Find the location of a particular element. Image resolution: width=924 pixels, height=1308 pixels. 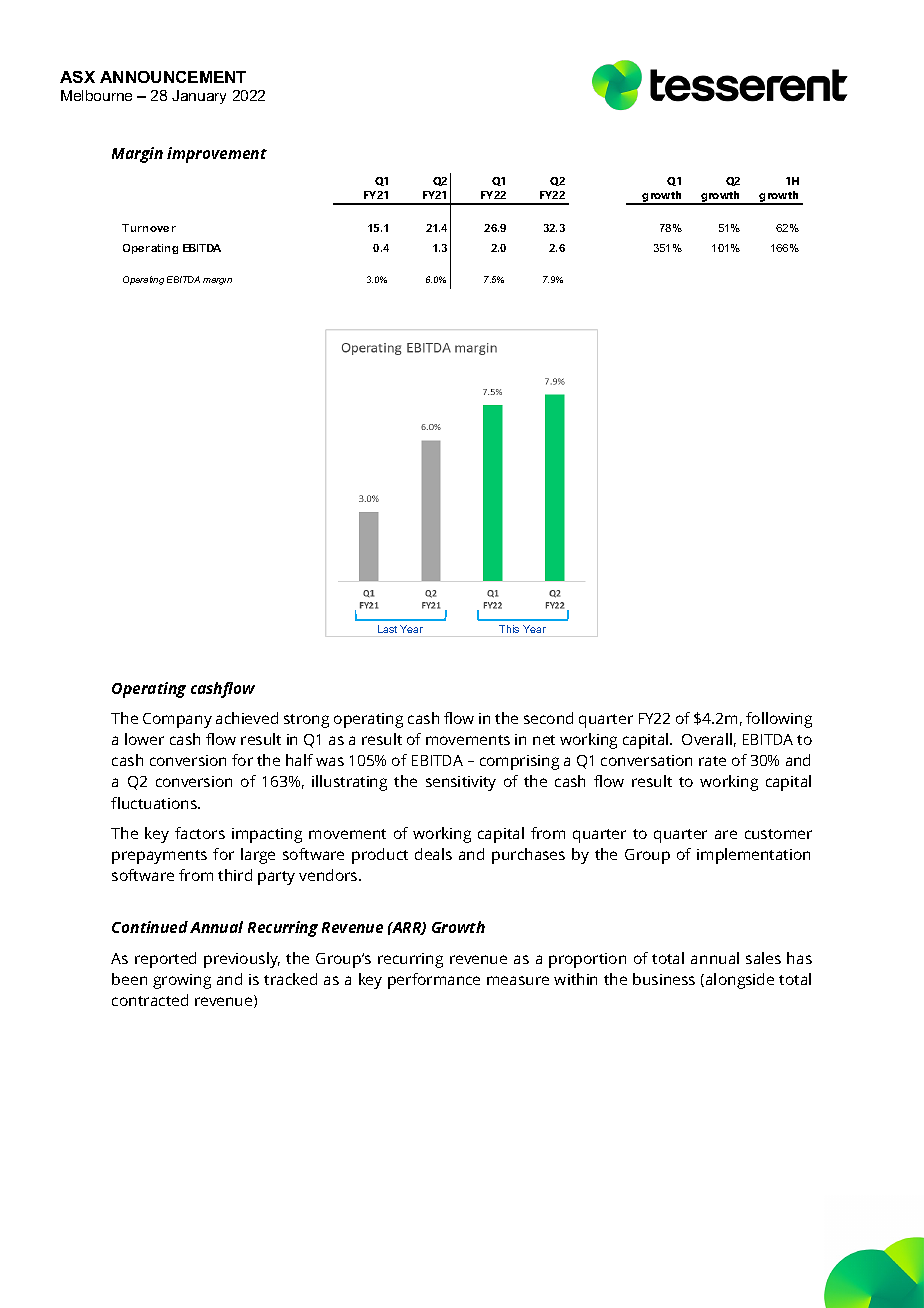

business is located at coordinates (664, 979).
